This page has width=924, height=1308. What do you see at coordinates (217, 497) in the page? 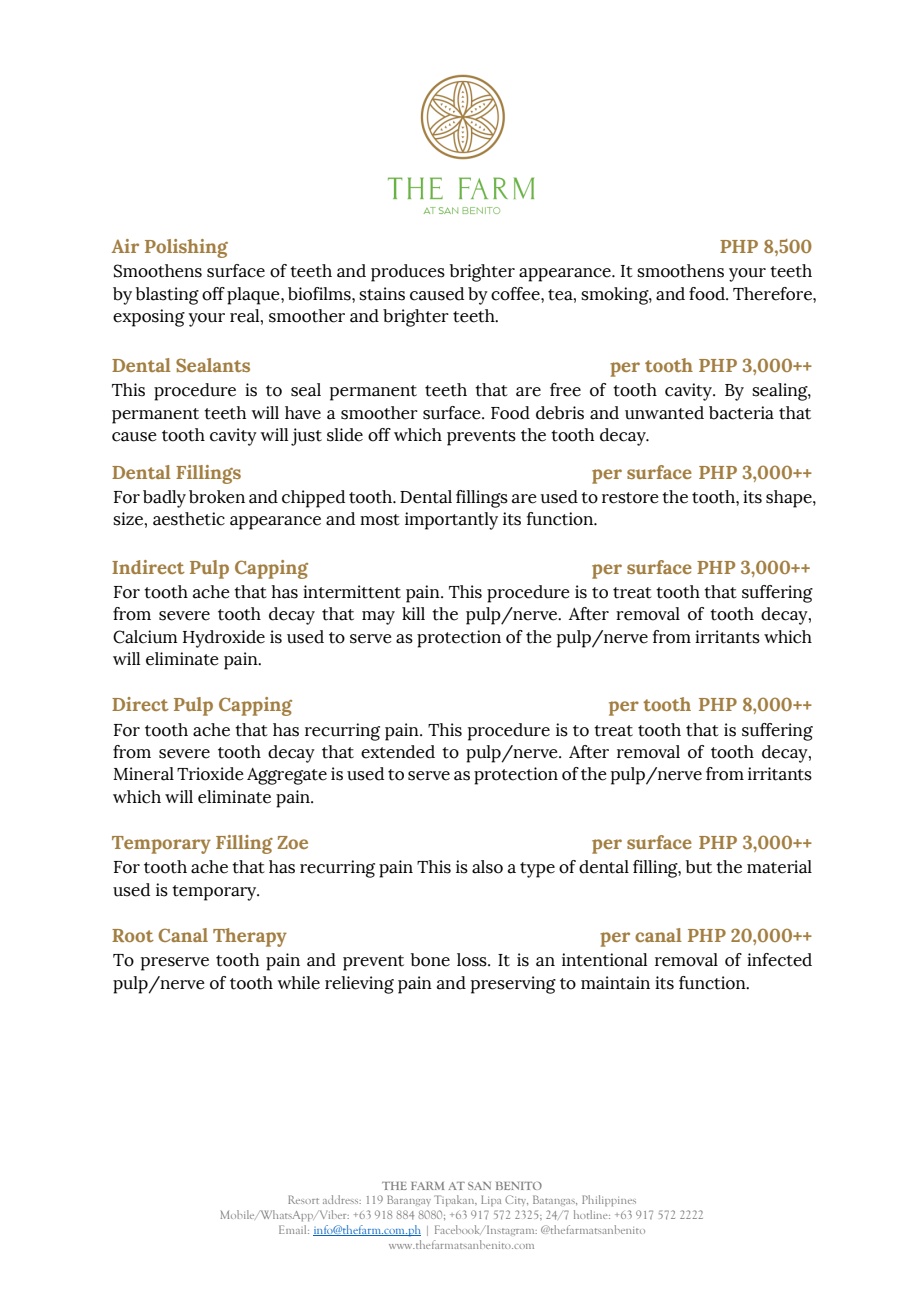
I see `broken` at bounding box center [217, 497].
